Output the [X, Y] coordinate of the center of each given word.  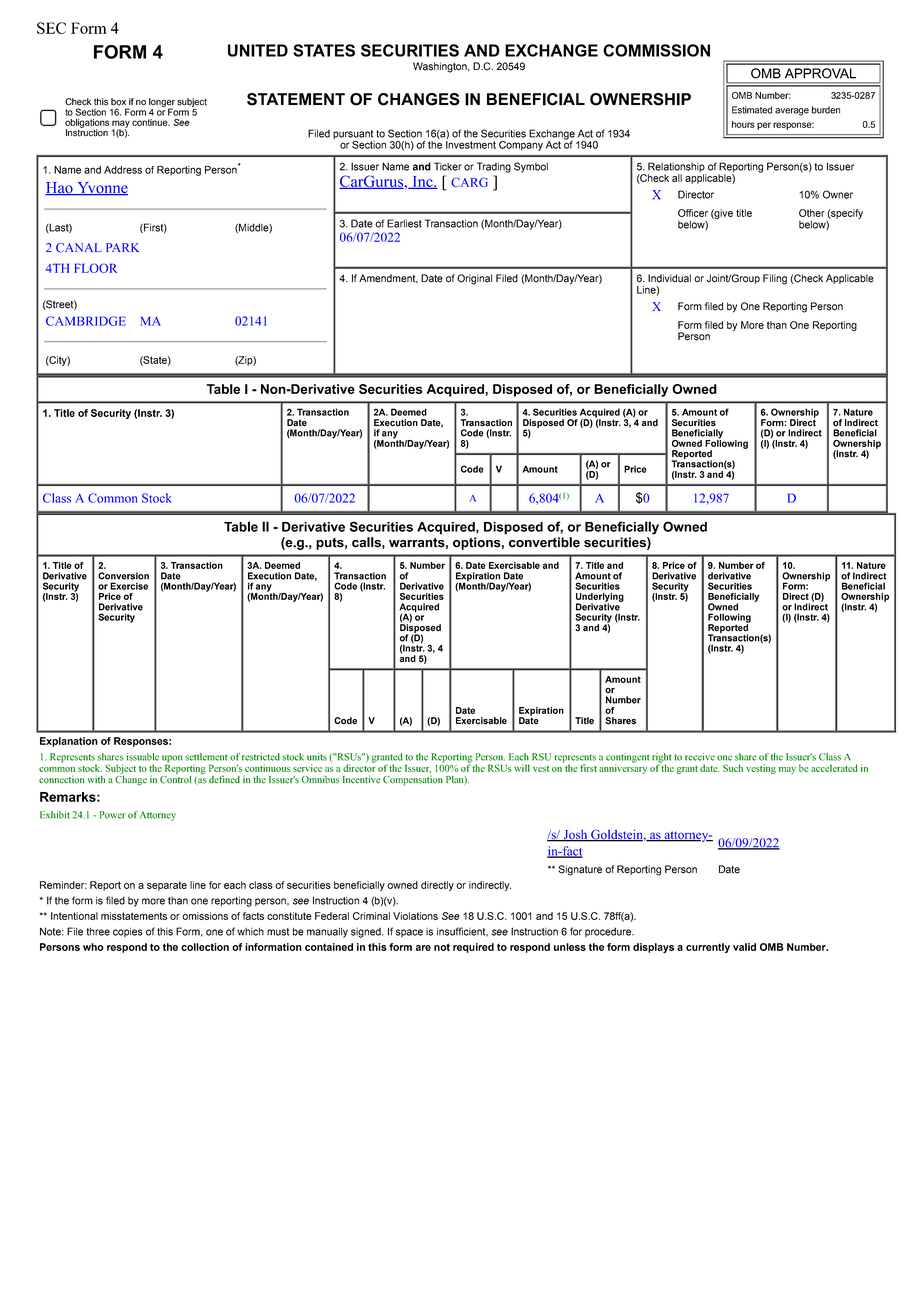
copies [128, 932]
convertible [544, 542]
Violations [415, 916]
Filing [775, 279]
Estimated [752, 110]
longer [162, 103]
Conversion [123, 576]
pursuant [354, 136]
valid [744, 947]
